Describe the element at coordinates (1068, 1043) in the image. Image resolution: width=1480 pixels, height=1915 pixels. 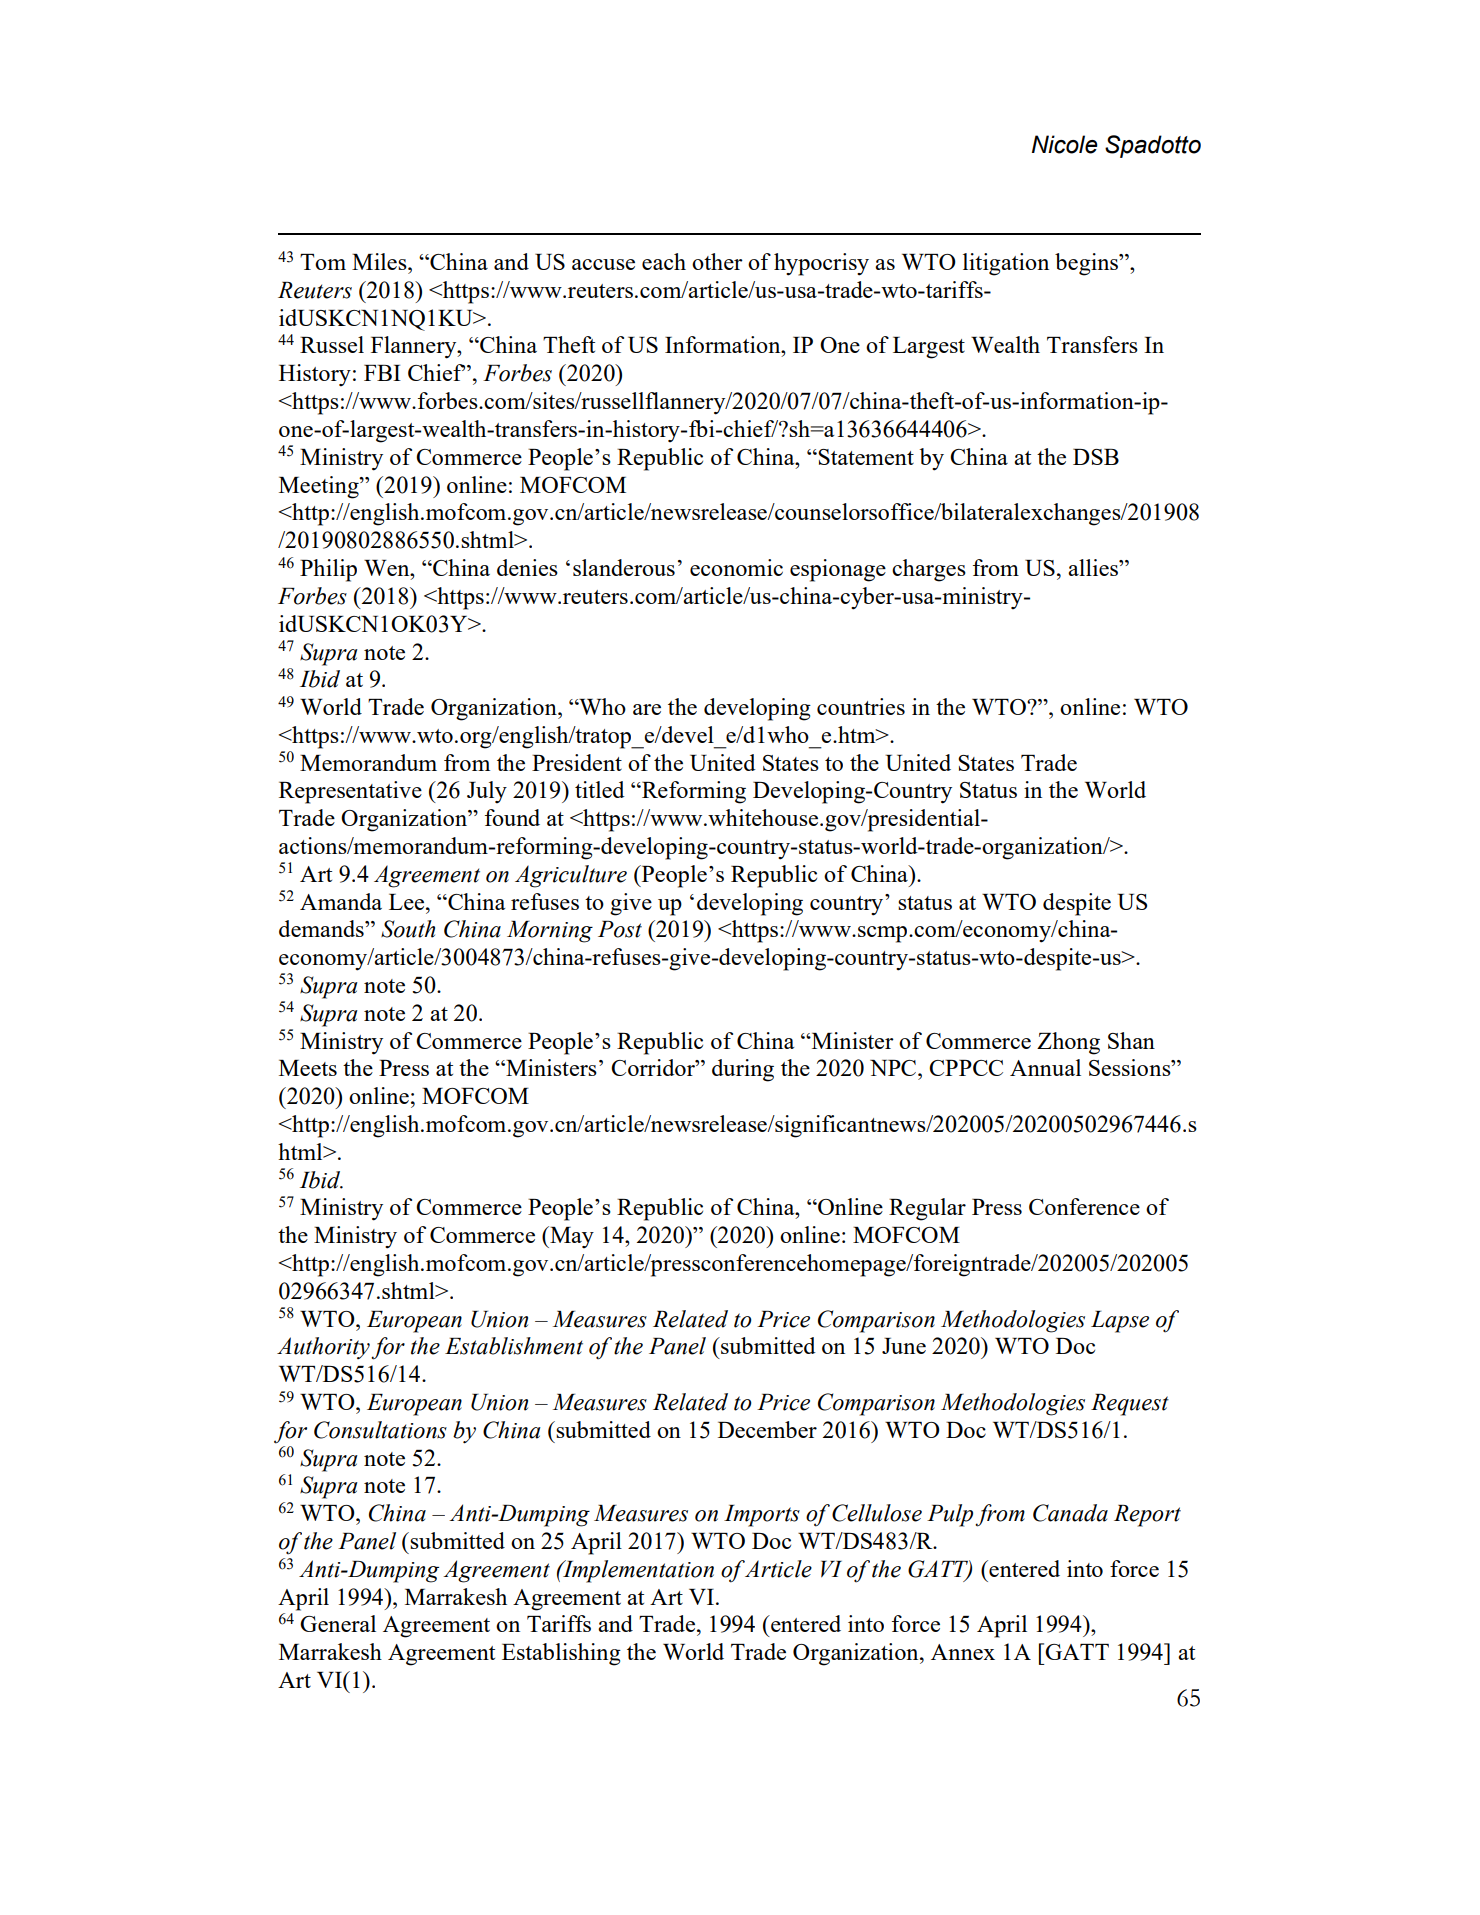
I see `Zhong` at that location.
